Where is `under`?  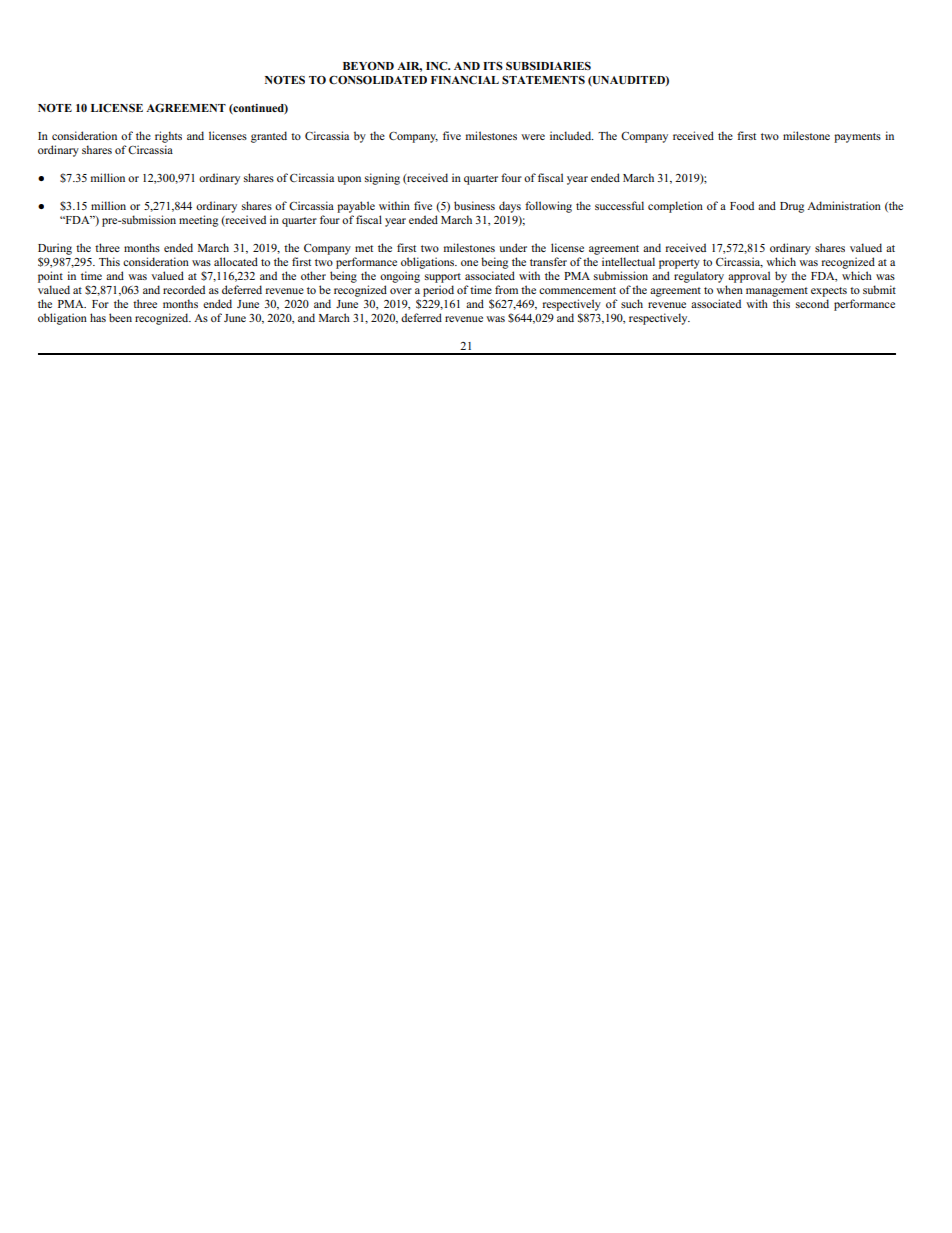 under is located at coordinates (513, 247).
